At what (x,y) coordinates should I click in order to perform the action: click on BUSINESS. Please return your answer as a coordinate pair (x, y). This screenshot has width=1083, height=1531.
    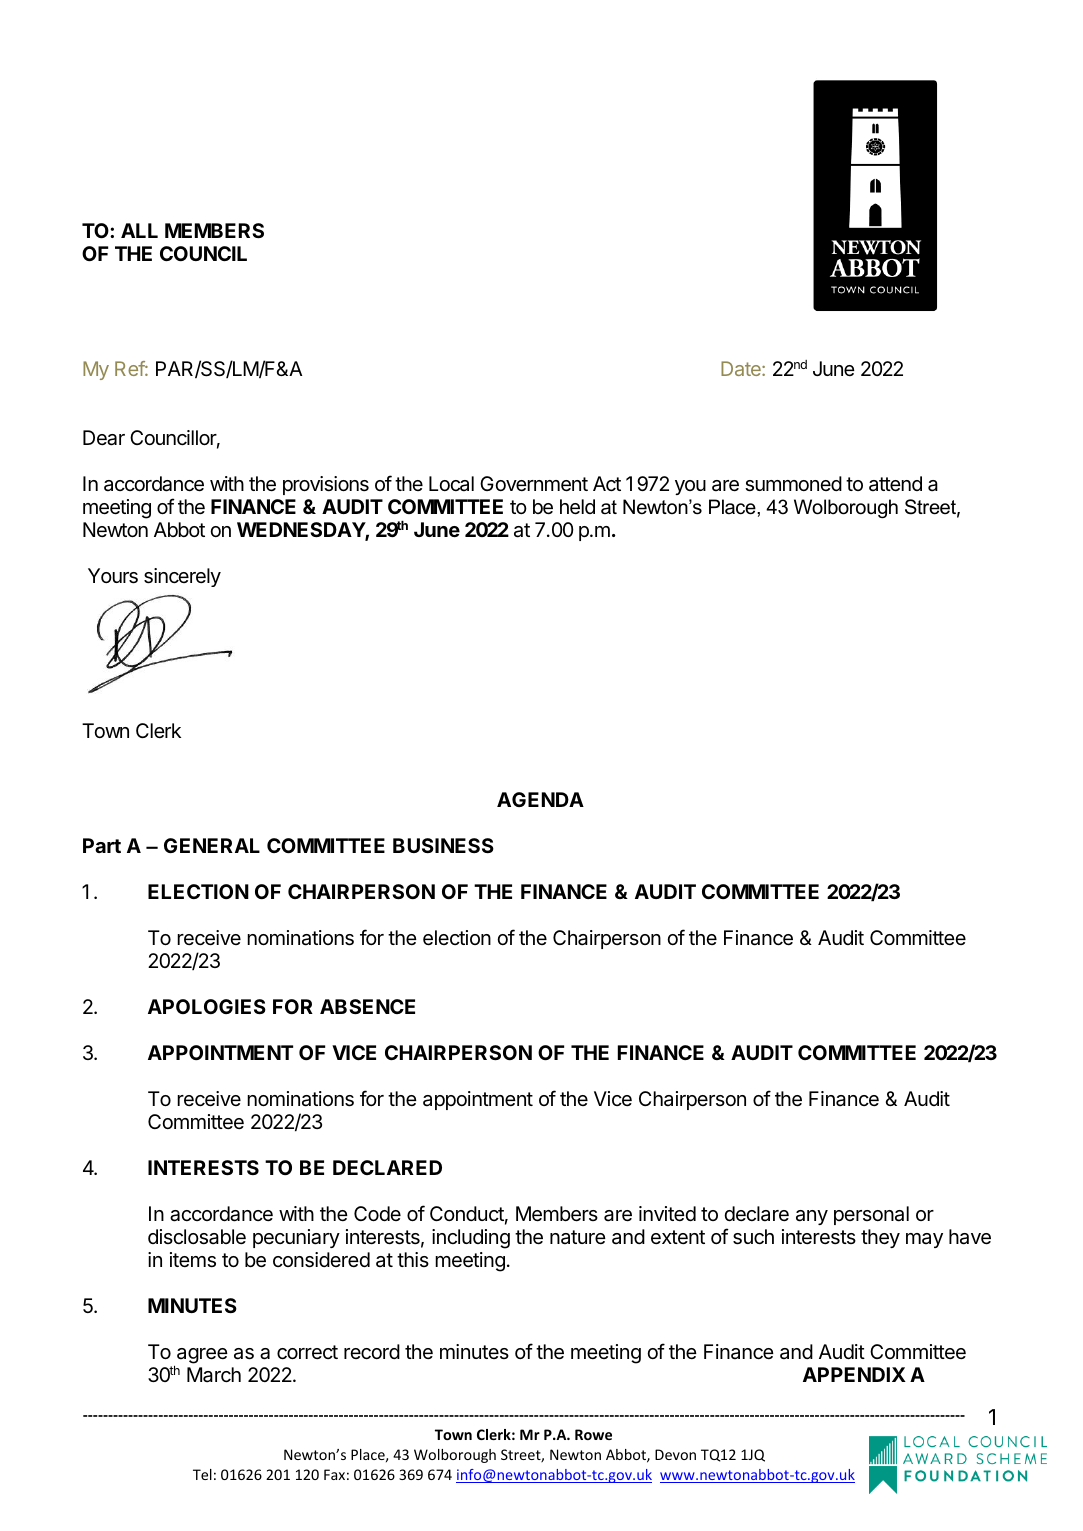
    Looking at the image, I should click on (443, 845).
